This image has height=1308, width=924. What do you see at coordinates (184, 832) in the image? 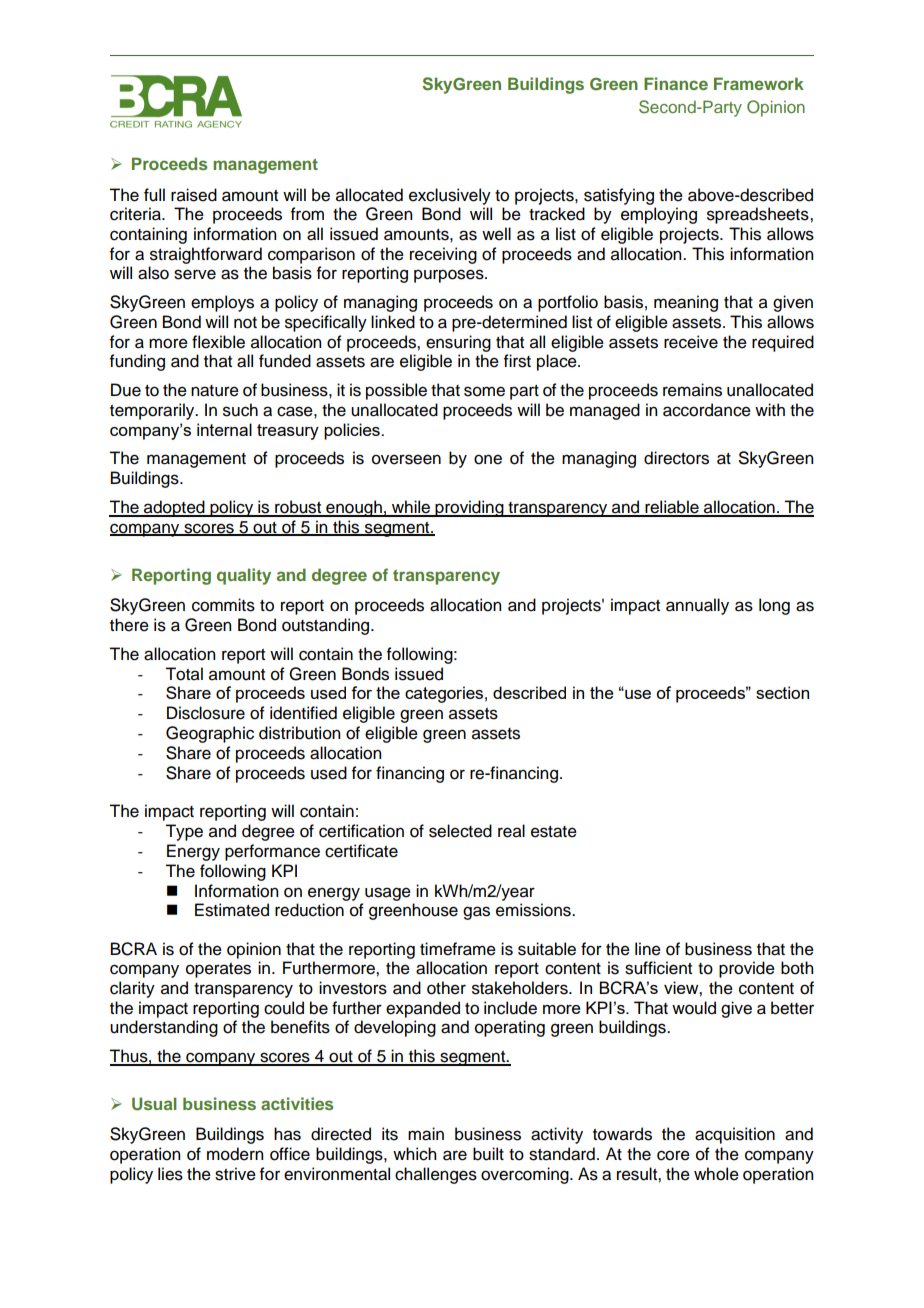
I see `Type` at bounding box center [184, 832].
